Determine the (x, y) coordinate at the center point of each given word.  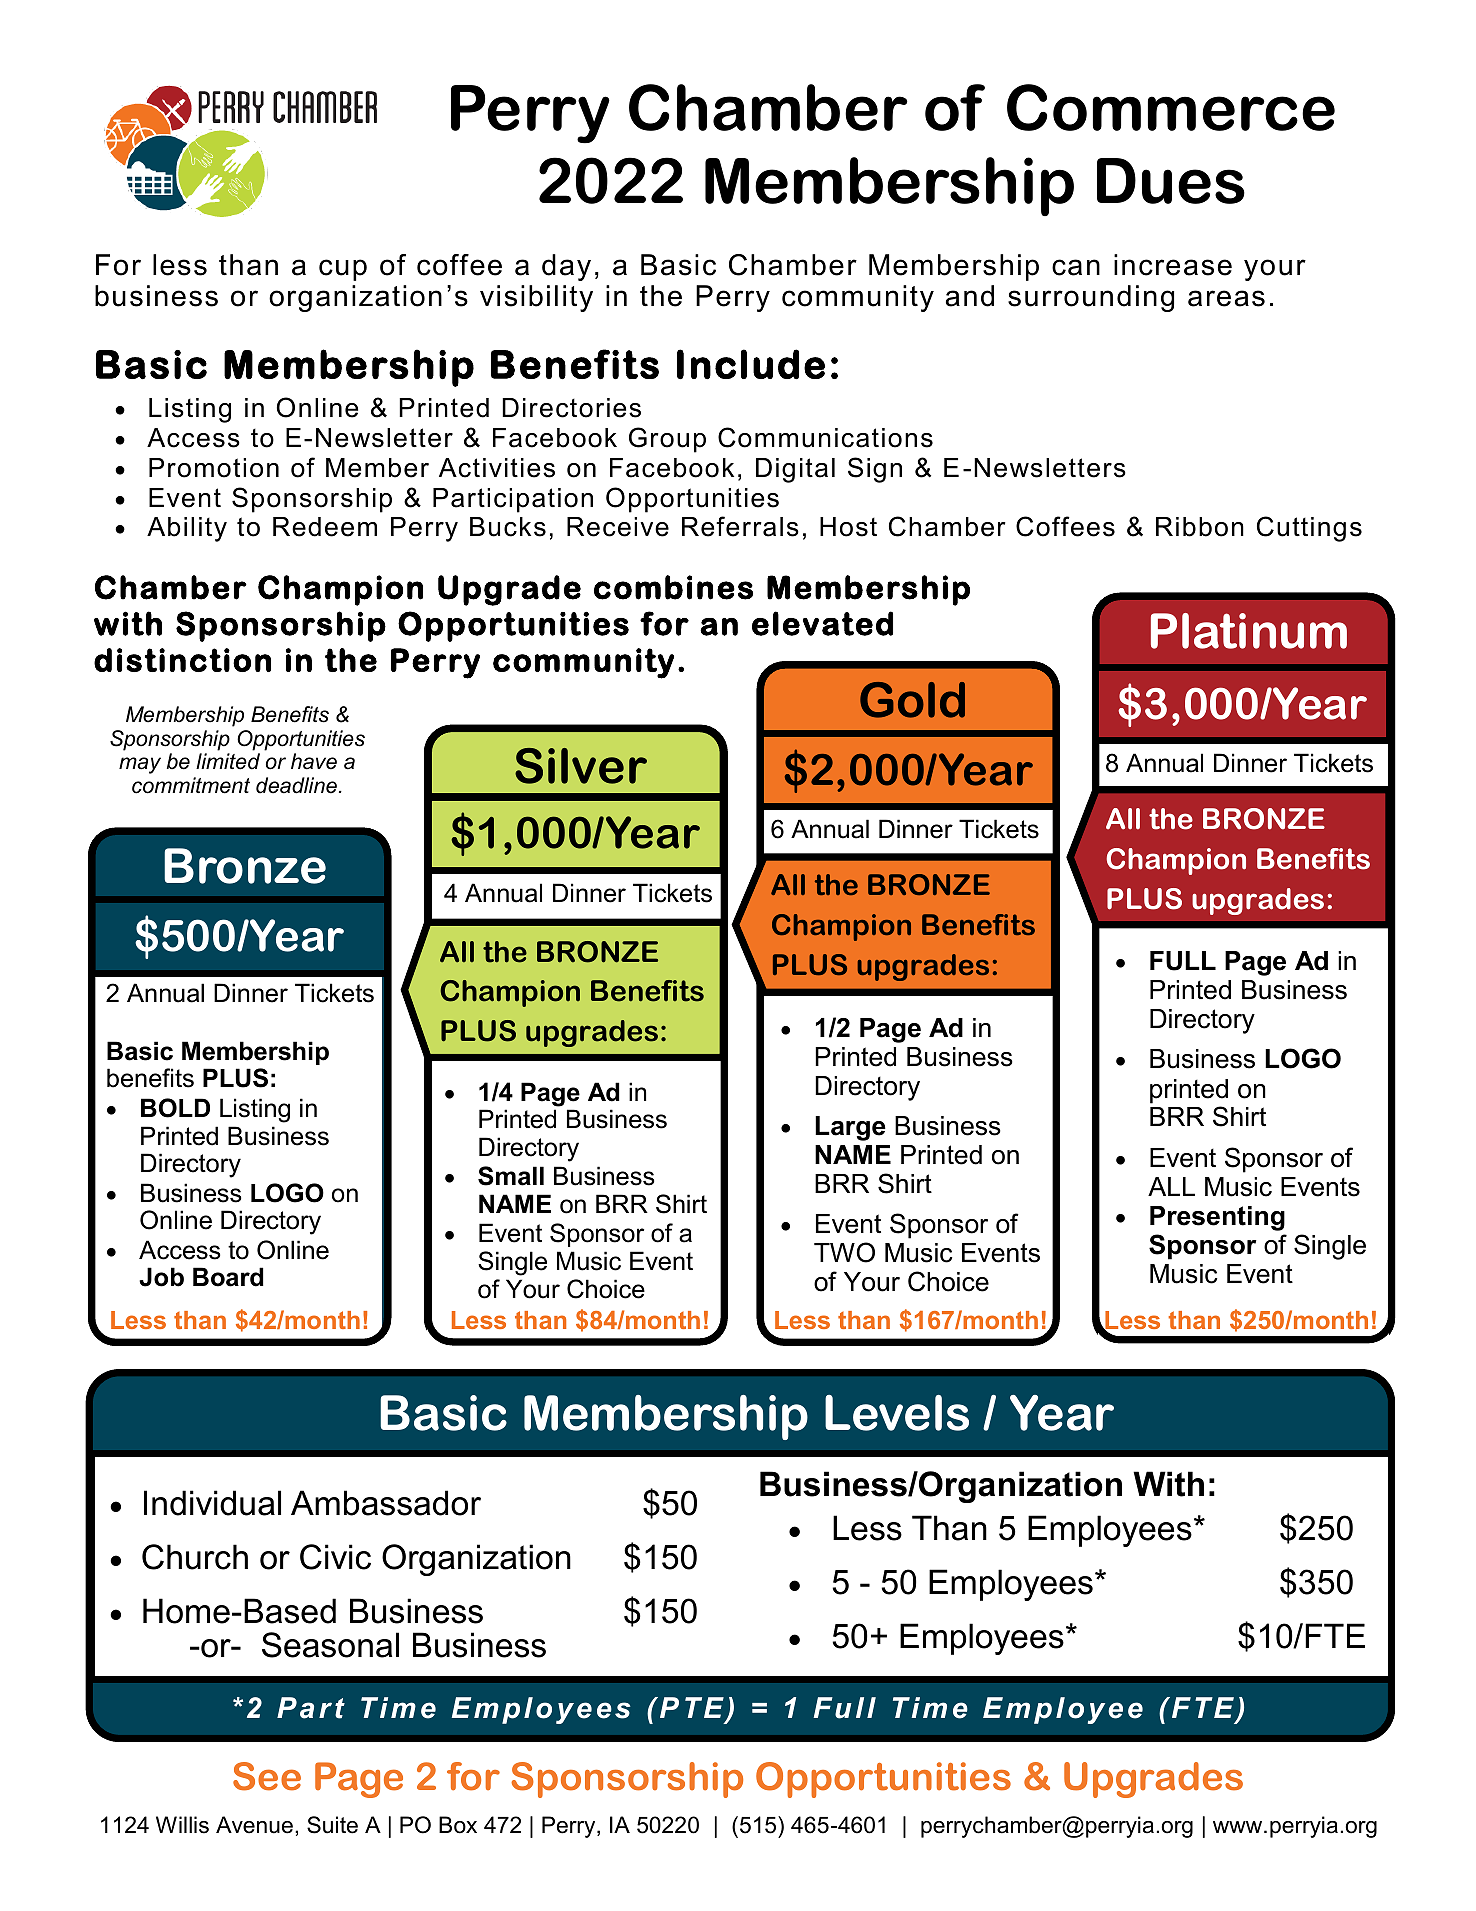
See (267, 1776)
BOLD (175, 1108)
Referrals (740, 526)
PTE (692, 1707)
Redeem (325, 527)
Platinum (1249, 631)
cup (343, 270)
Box (458, 1825)
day (566, 267)
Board (228, 1277)
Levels (897, 1413)
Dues (1171, 181)
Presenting (1217, 1218)
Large (850, 1128)
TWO (844, 1252)
